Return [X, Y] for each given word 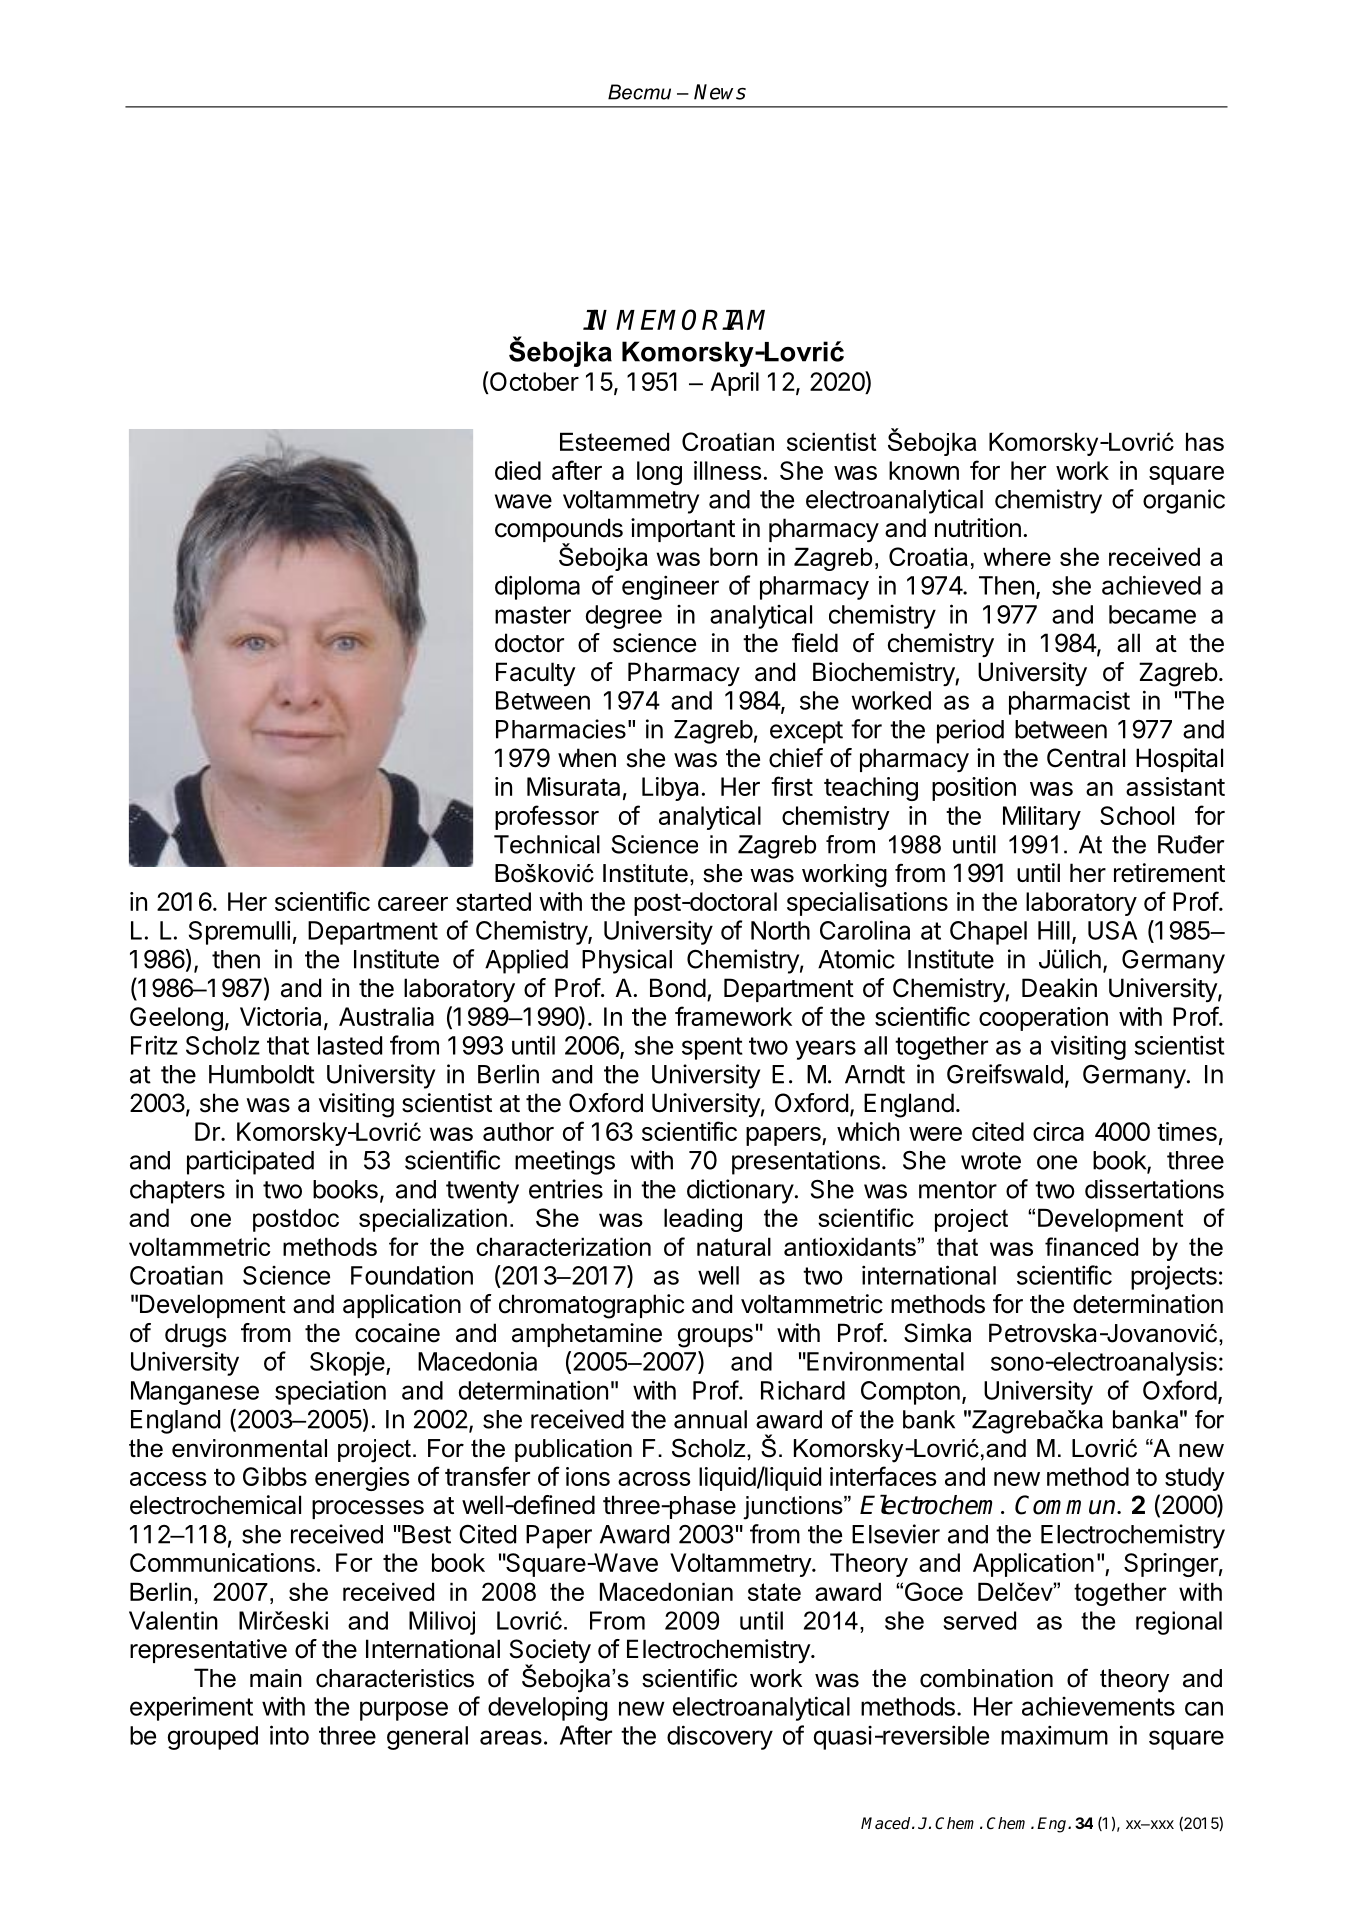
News [720, 92]
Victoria [280, 1016]
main [276, 1678]
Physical [627, 961]
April [735, 384]
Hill [1054, 930]
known [924, 470]
